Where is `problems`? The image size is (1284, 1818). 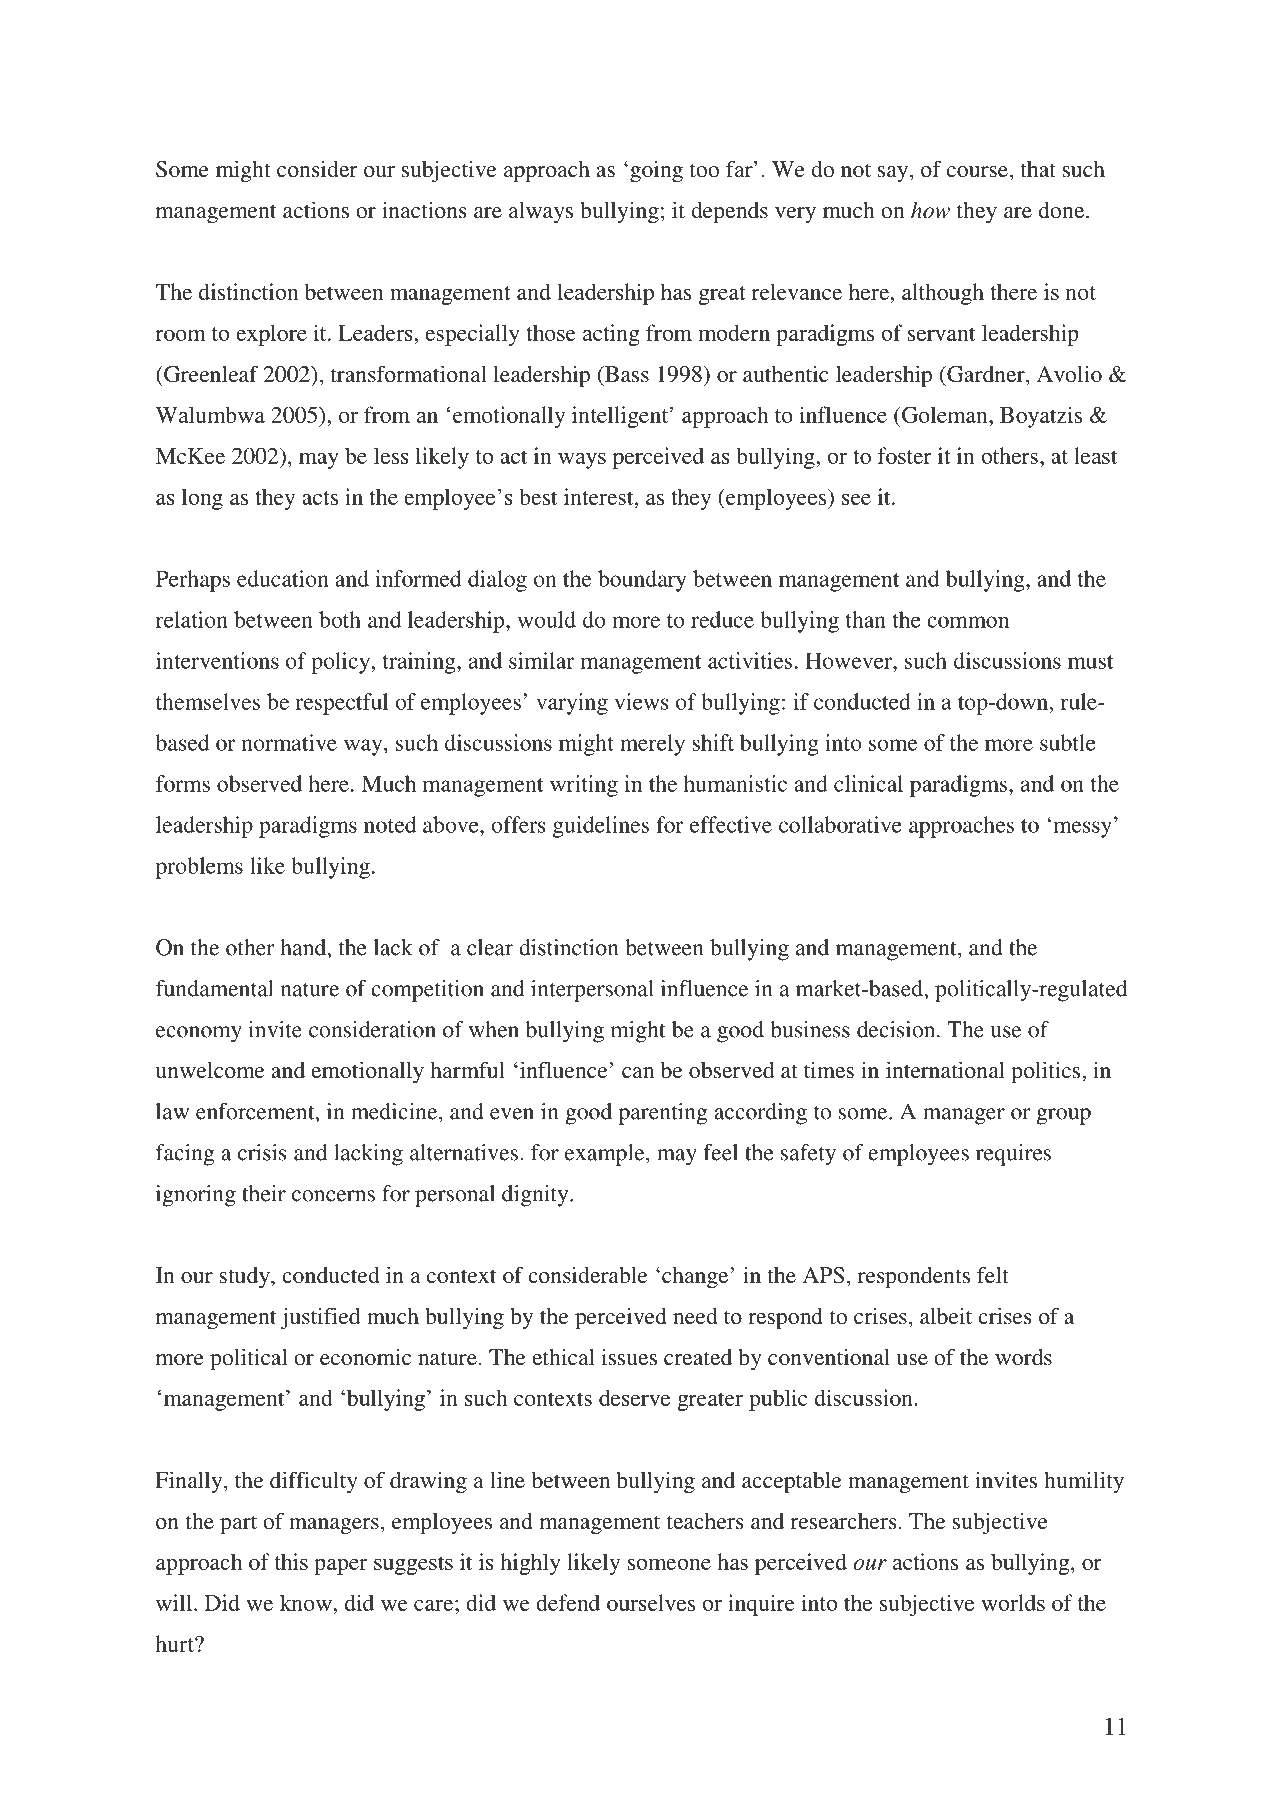
problems is located at coordinates (199, 868).
